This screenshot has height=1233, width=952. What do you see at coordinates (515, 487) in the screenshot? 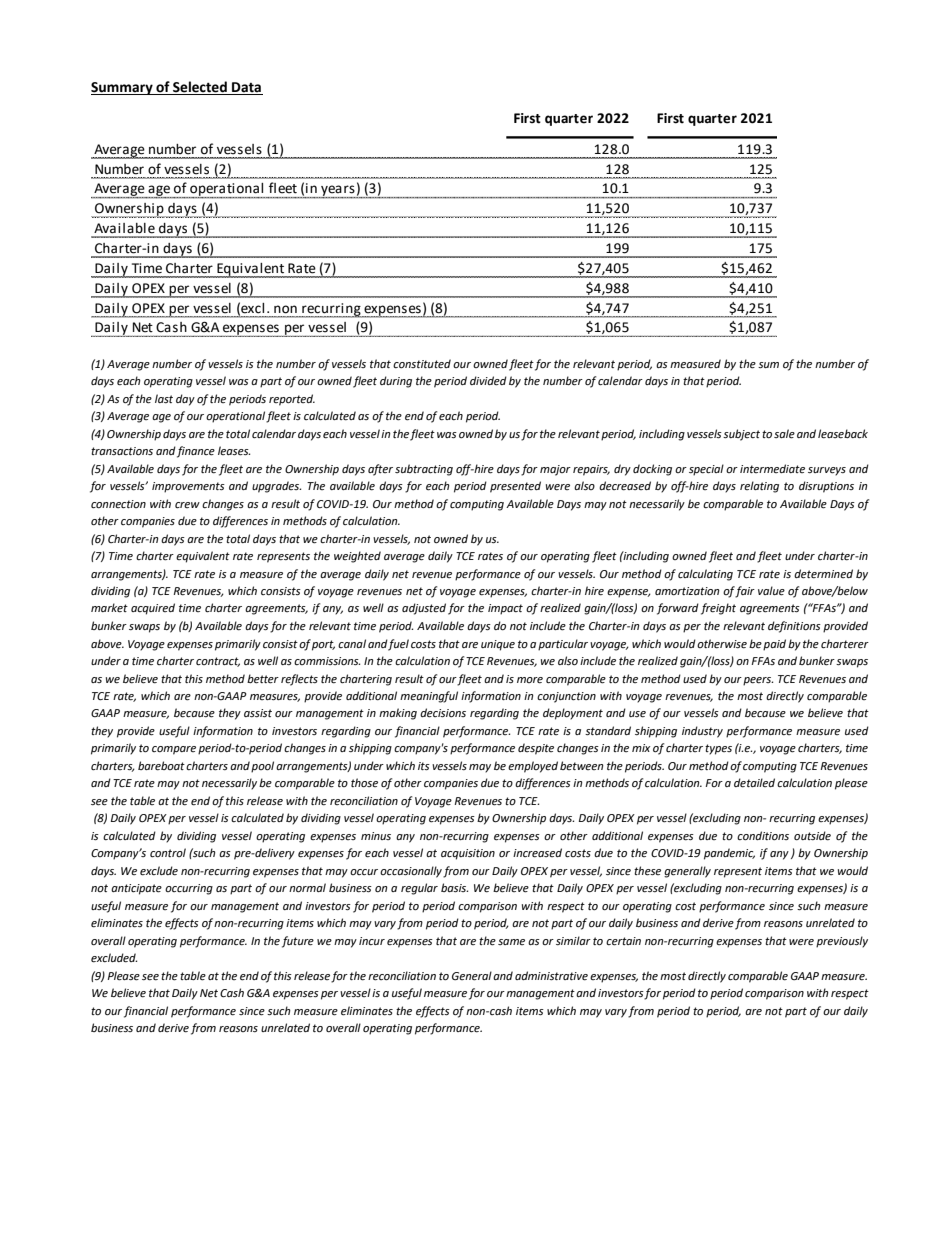
I see `presented` at bounding box center [515, 487].
